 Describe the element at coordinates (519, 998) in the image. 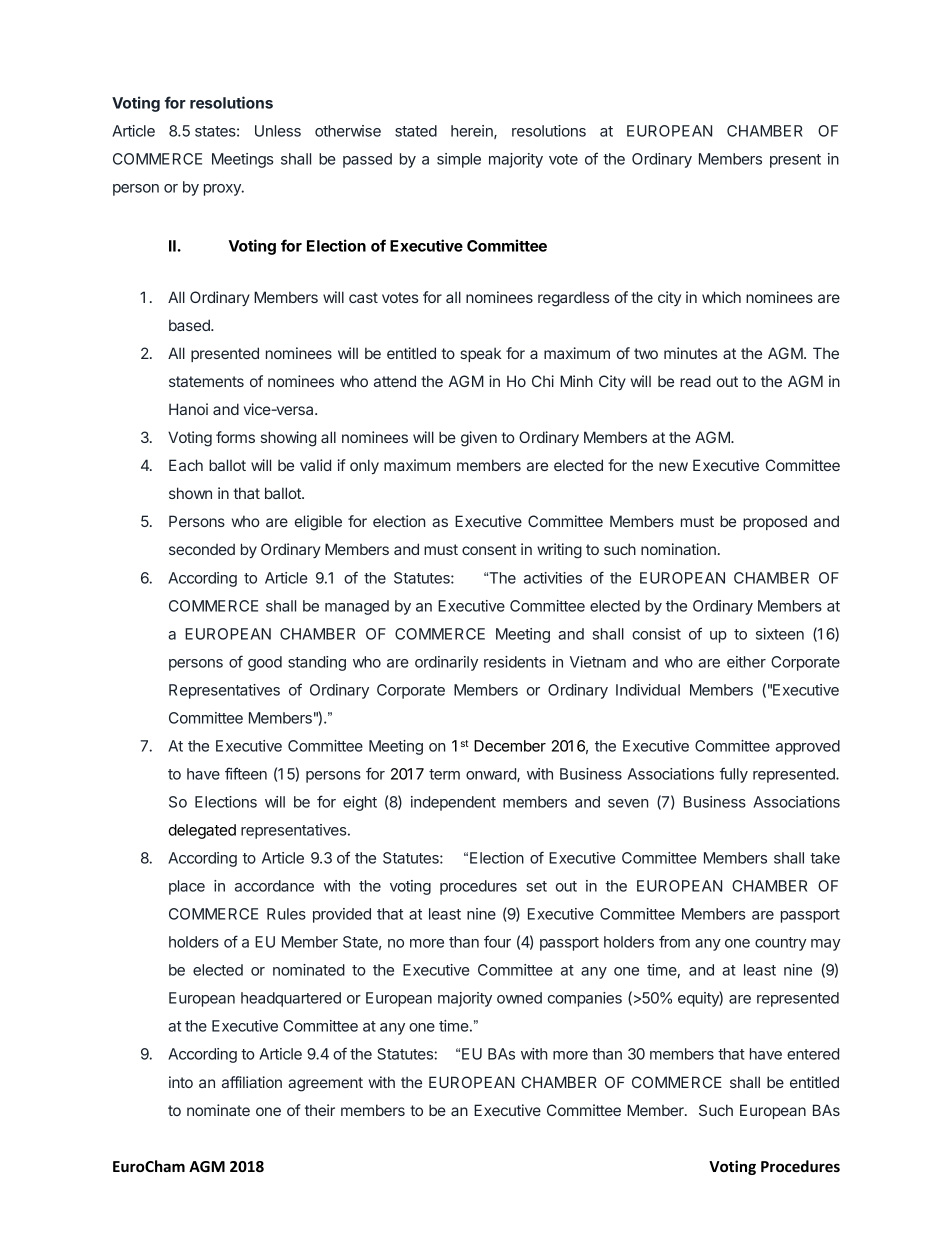

I see `owned` at that location.
